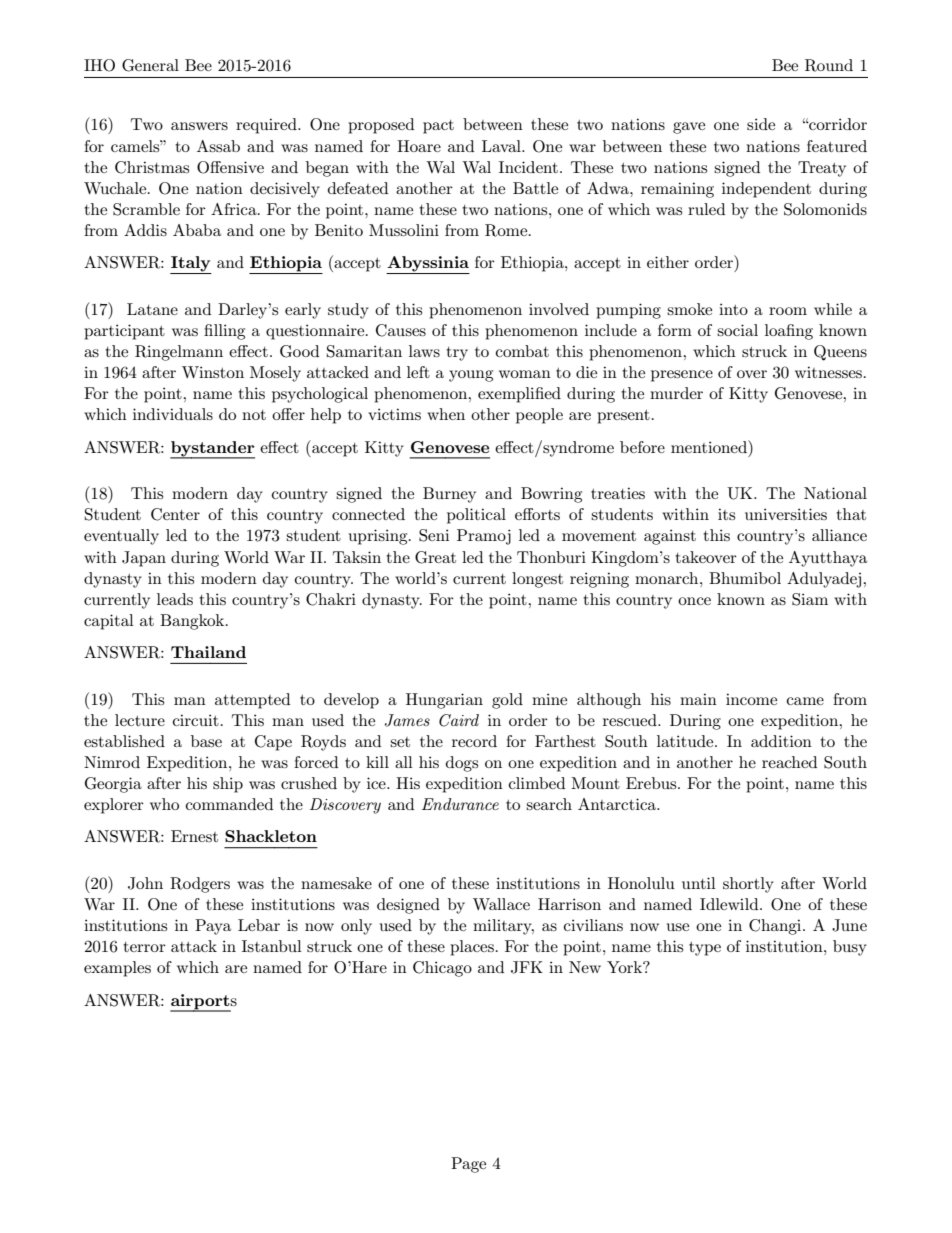  I want to click on Page, so click(468, 1165).
